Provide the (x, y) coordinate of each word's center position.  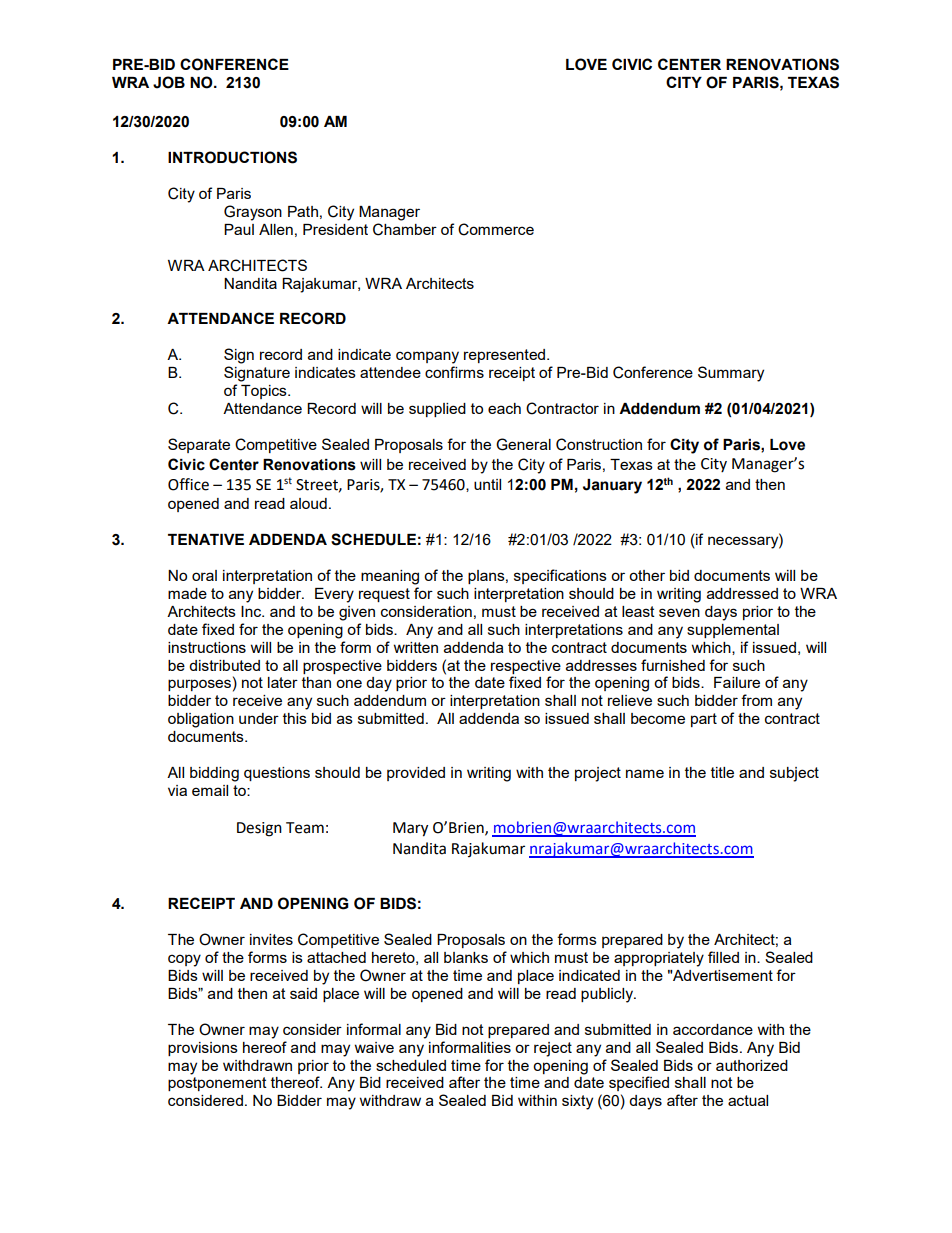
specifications (560, 576)
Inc (252, 611)
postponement (217, 1084)
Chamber (405, 229)
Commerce (496, 229)
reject (553, 1049)
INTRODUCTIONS (232, 157)
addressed (742, 593)
